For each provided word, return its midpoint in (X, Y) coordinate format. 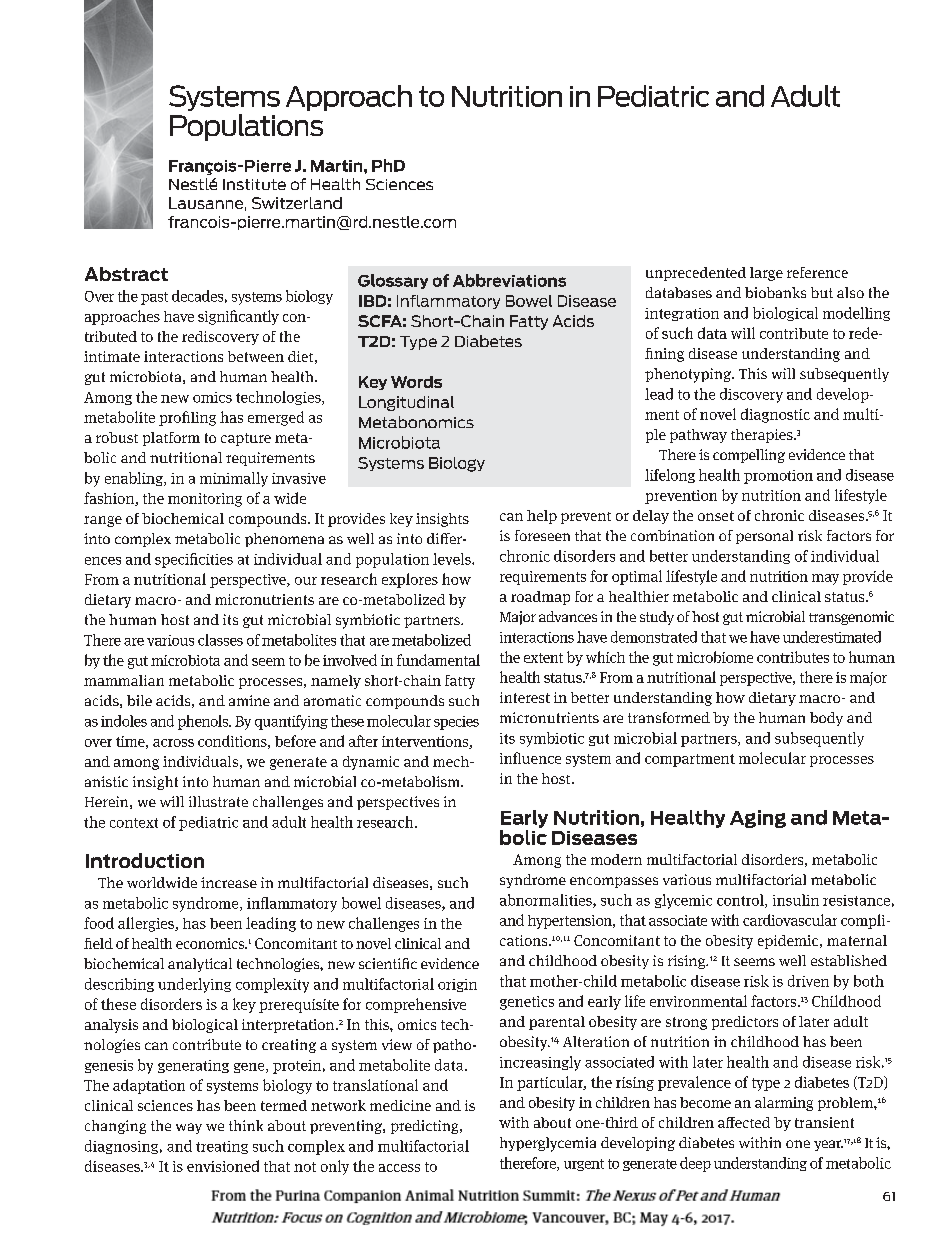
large (766, 274)
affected (744, 1122)
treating (222, 1147)
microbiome (715, 657)
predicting (426, 1127)
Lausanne (206, 203)
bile (139, 700)
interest (525, 697)
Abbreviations (509, 280)
